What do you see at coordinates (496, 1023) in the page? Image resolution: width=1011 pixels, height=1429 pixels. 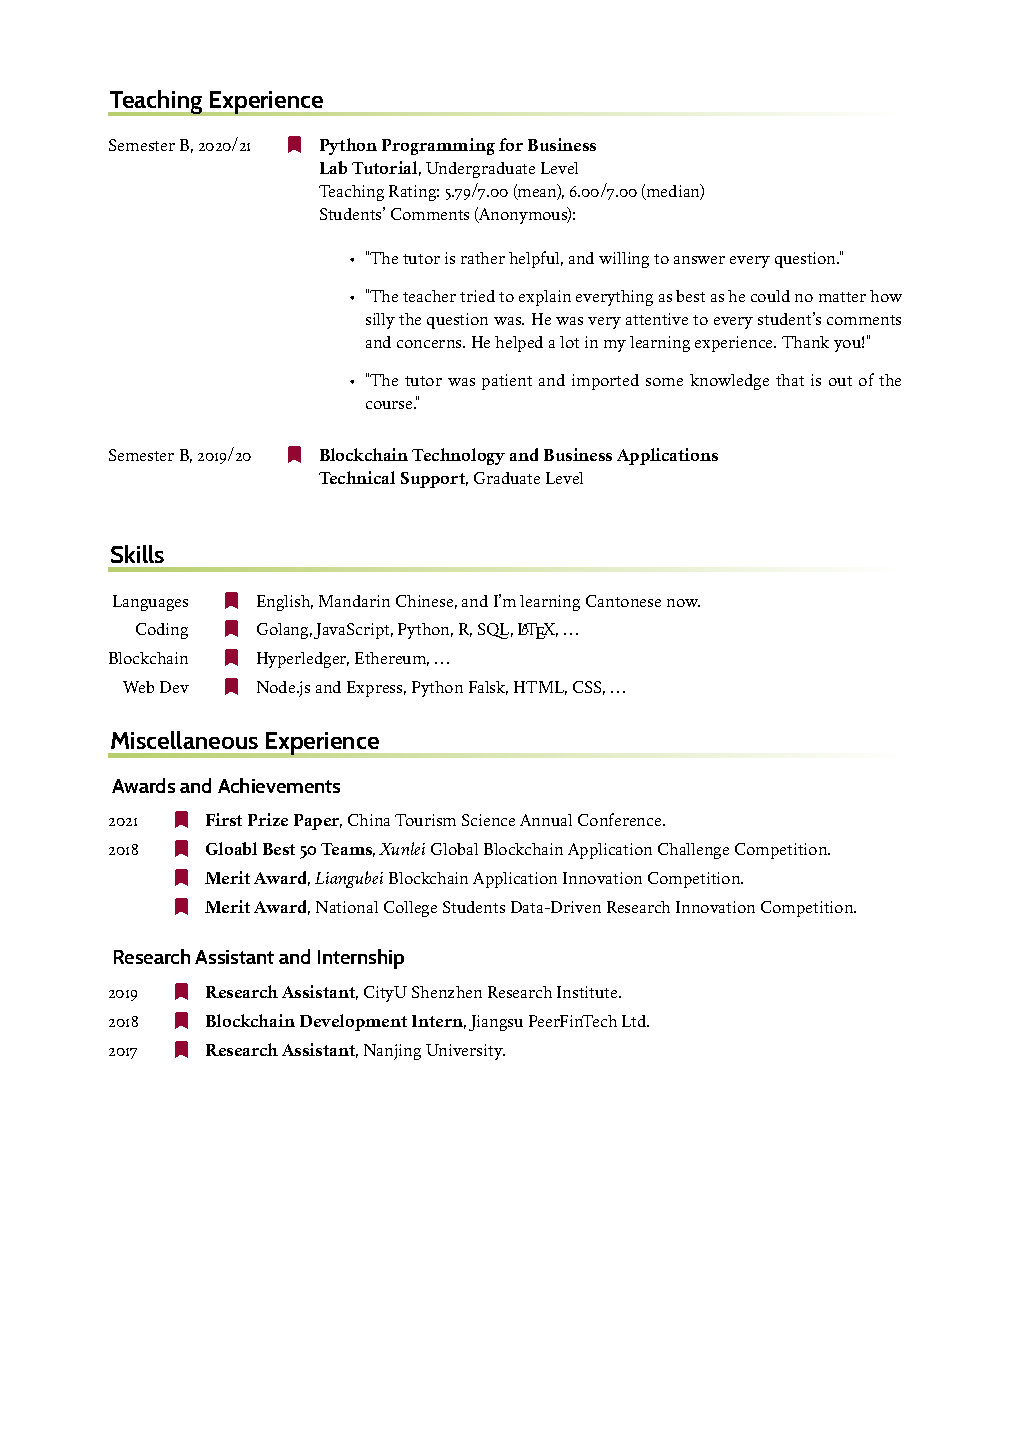 I see `Jiangsu` at bounding box center [496, 1023].
